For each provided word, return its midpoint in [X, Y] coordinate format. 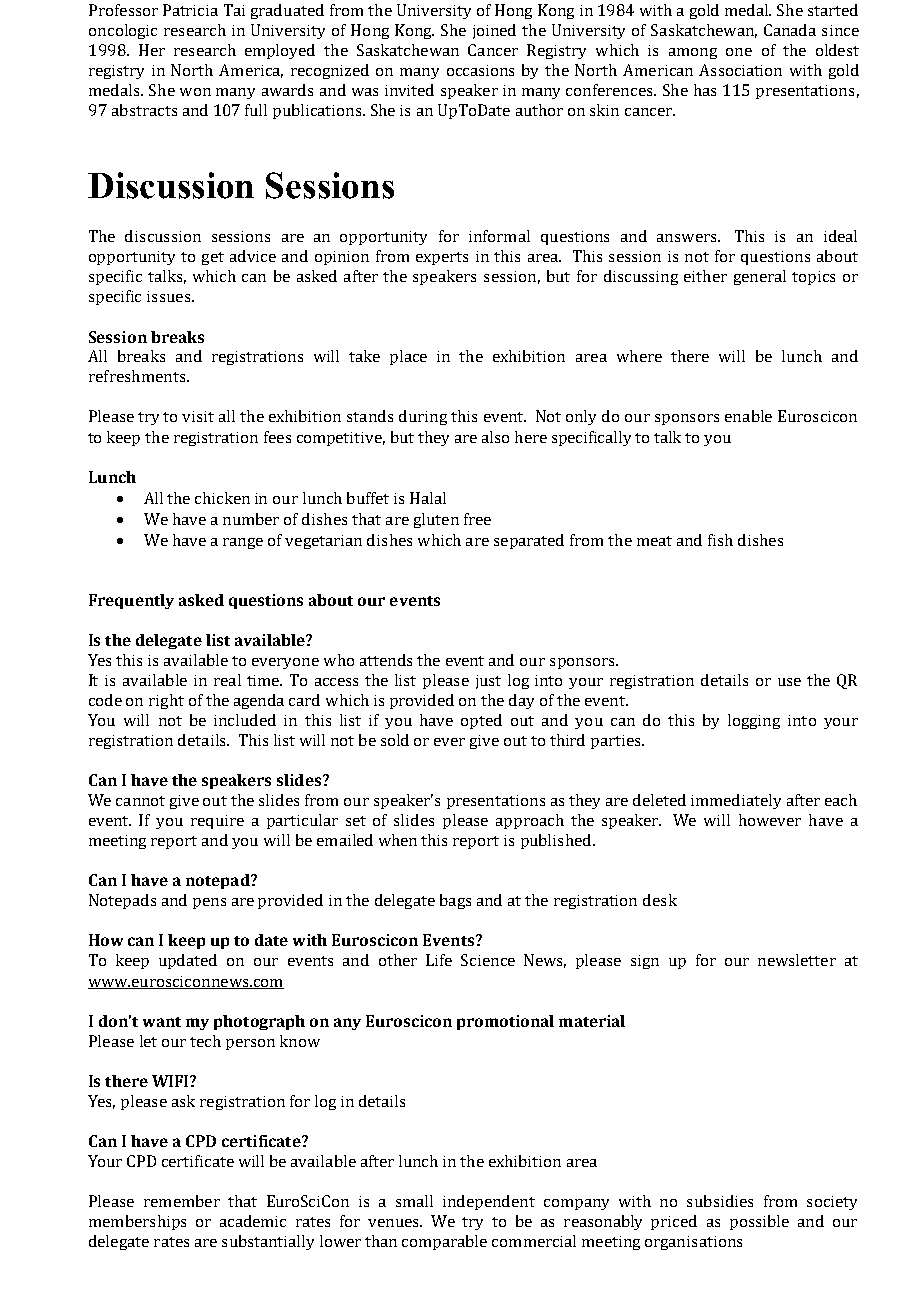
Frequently [131, 601]
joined [494, 31]
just [488, 682]
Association [740, 70]
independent [489, 1202]
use [789, 682]
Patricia [190, 10]
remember [182, 1201]
